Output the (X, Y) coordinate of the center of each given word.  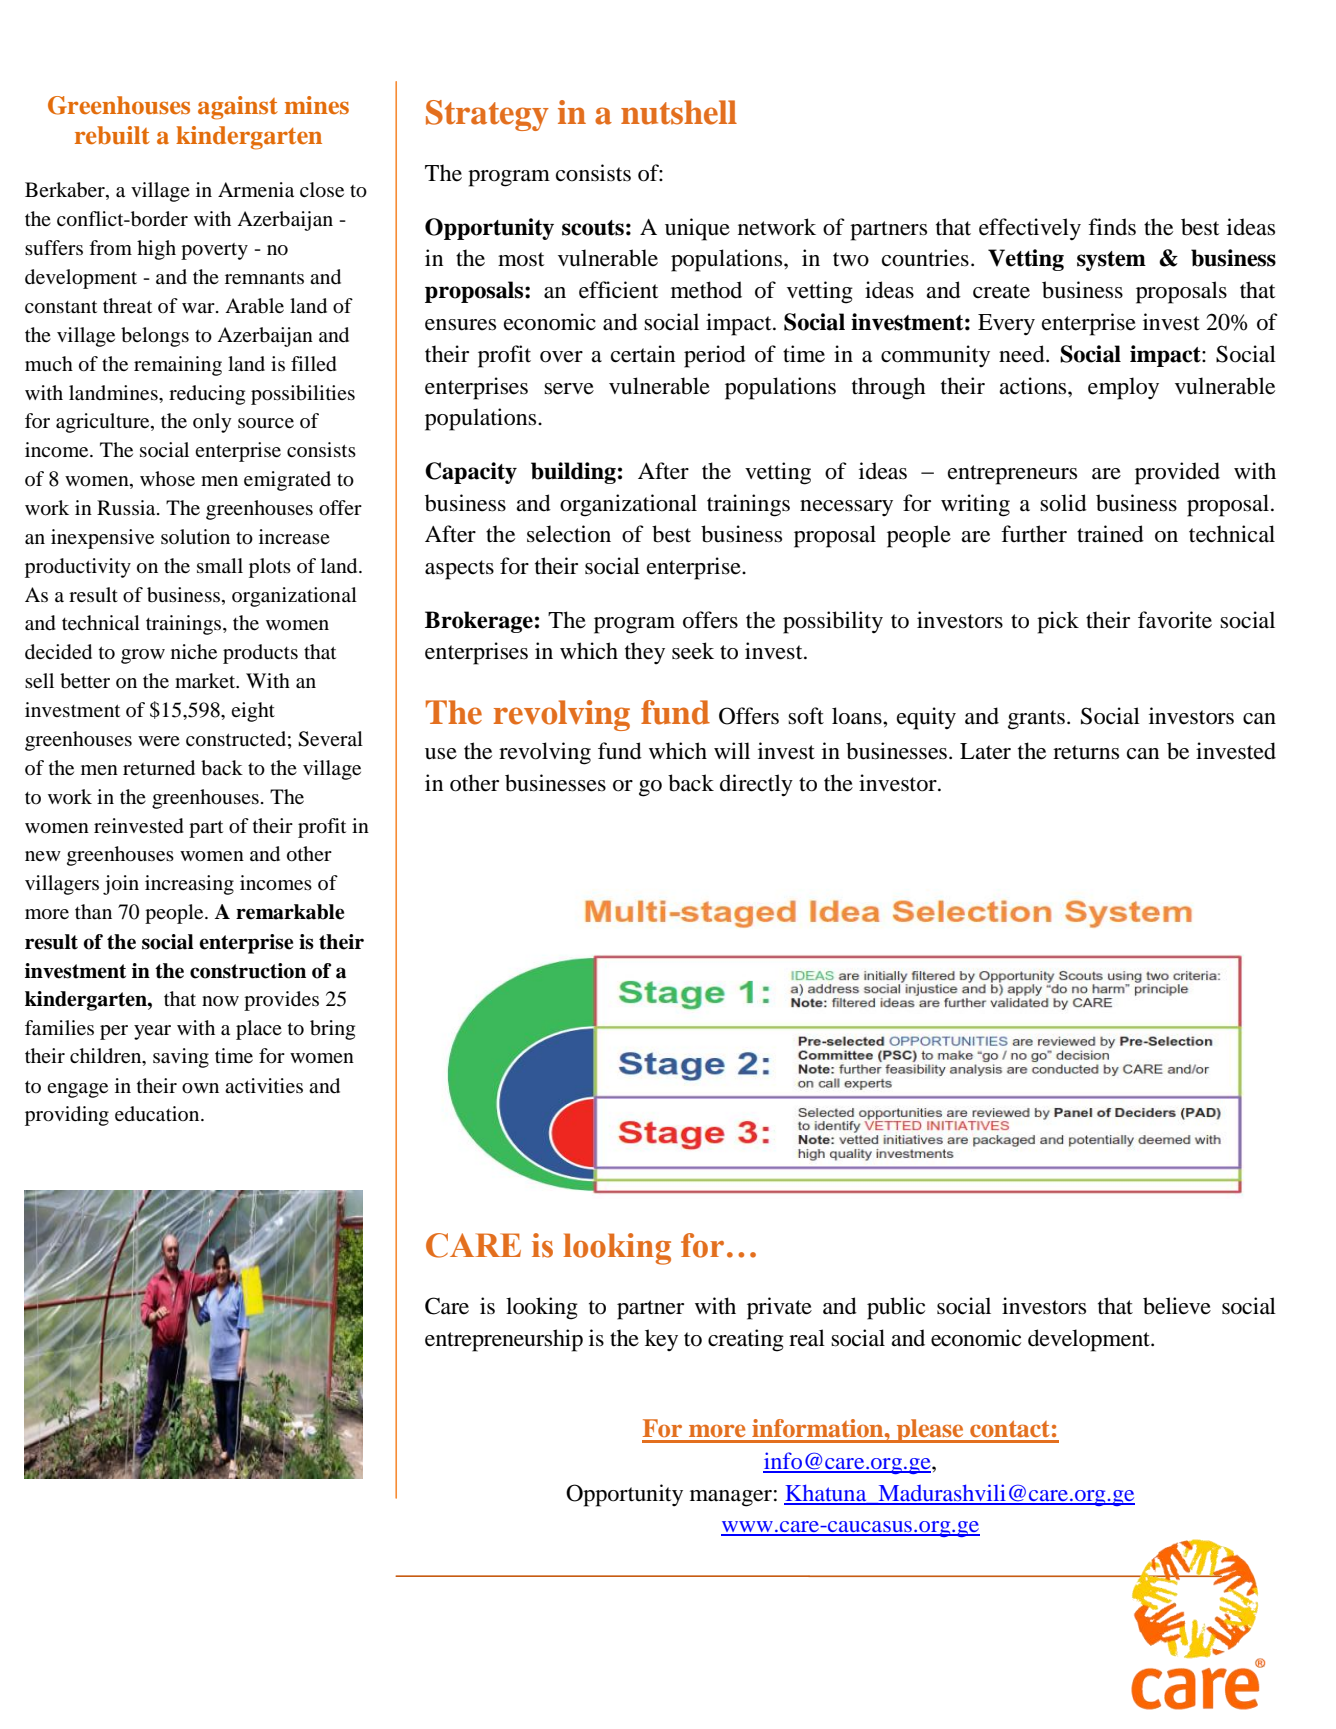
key (661, 1340)
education (158, 1114)
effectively (1030, 229)
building (573, 473)
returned (159, 768)
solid (1063, 503)
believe (1177, 1306)
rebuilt (112, 135)
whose (167, 479)
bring (332, 1030)
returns (1086, 752)
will (732, 750)
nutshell (679, 112)
